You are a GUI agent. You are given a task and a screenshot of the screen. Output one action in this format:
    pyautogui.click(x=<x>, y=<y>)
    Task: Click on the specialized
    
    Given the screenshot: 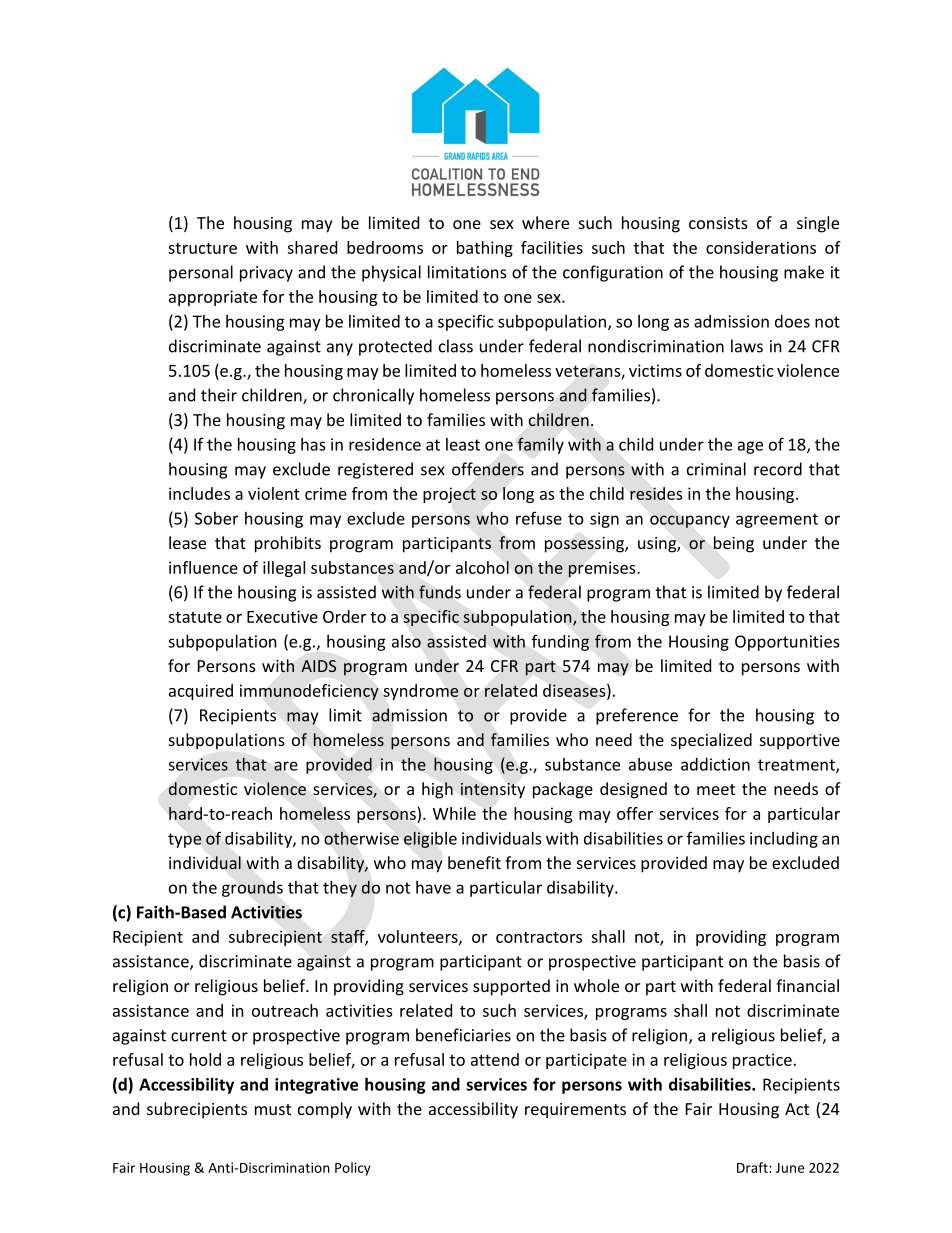 What is the action you would take?
    pyautogui.click(x=711, y=741)
